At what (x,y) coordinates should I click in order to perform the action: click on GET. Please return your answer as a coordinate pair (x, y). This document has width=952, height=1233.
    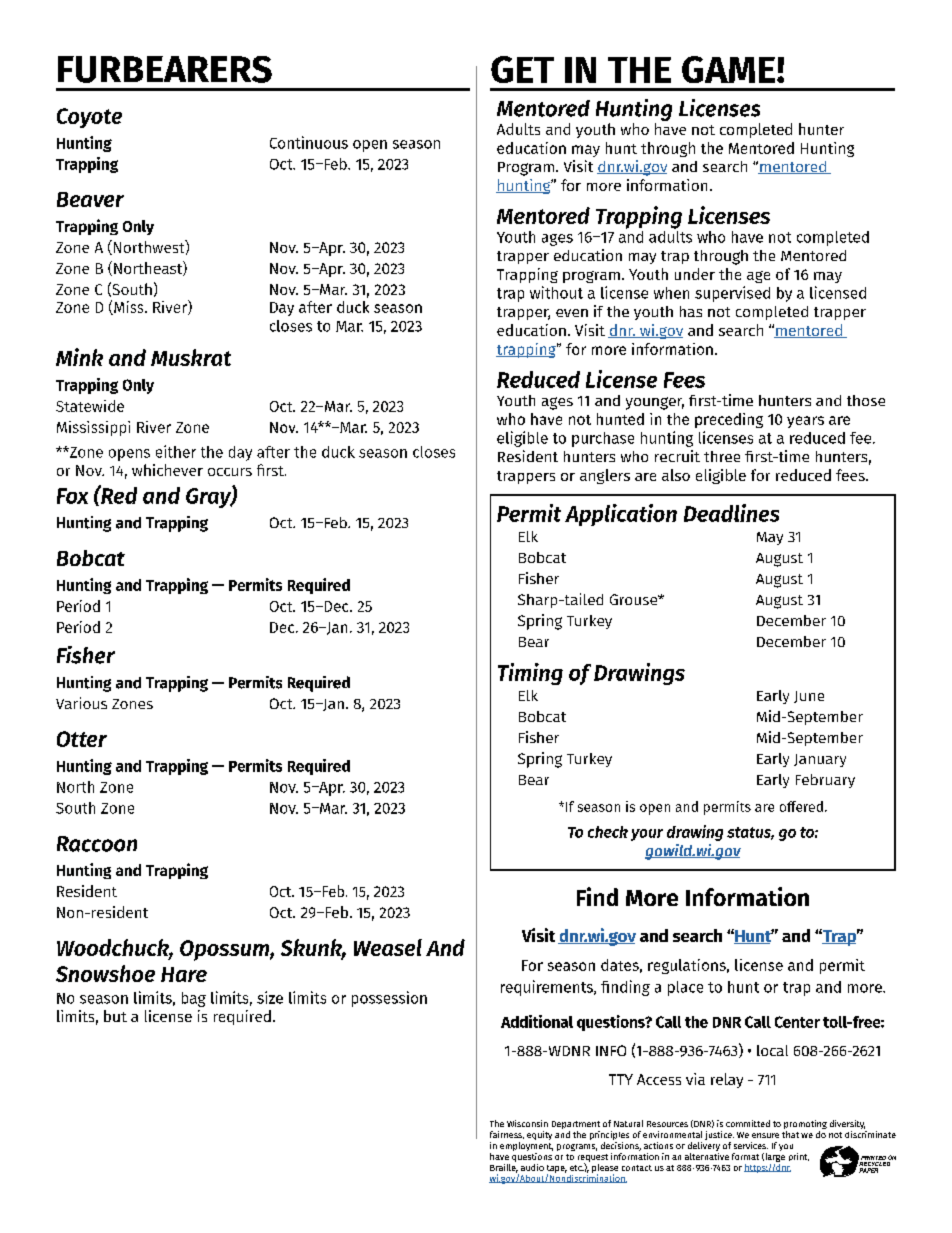
    Looking at the image, I should click on (522, 69).
